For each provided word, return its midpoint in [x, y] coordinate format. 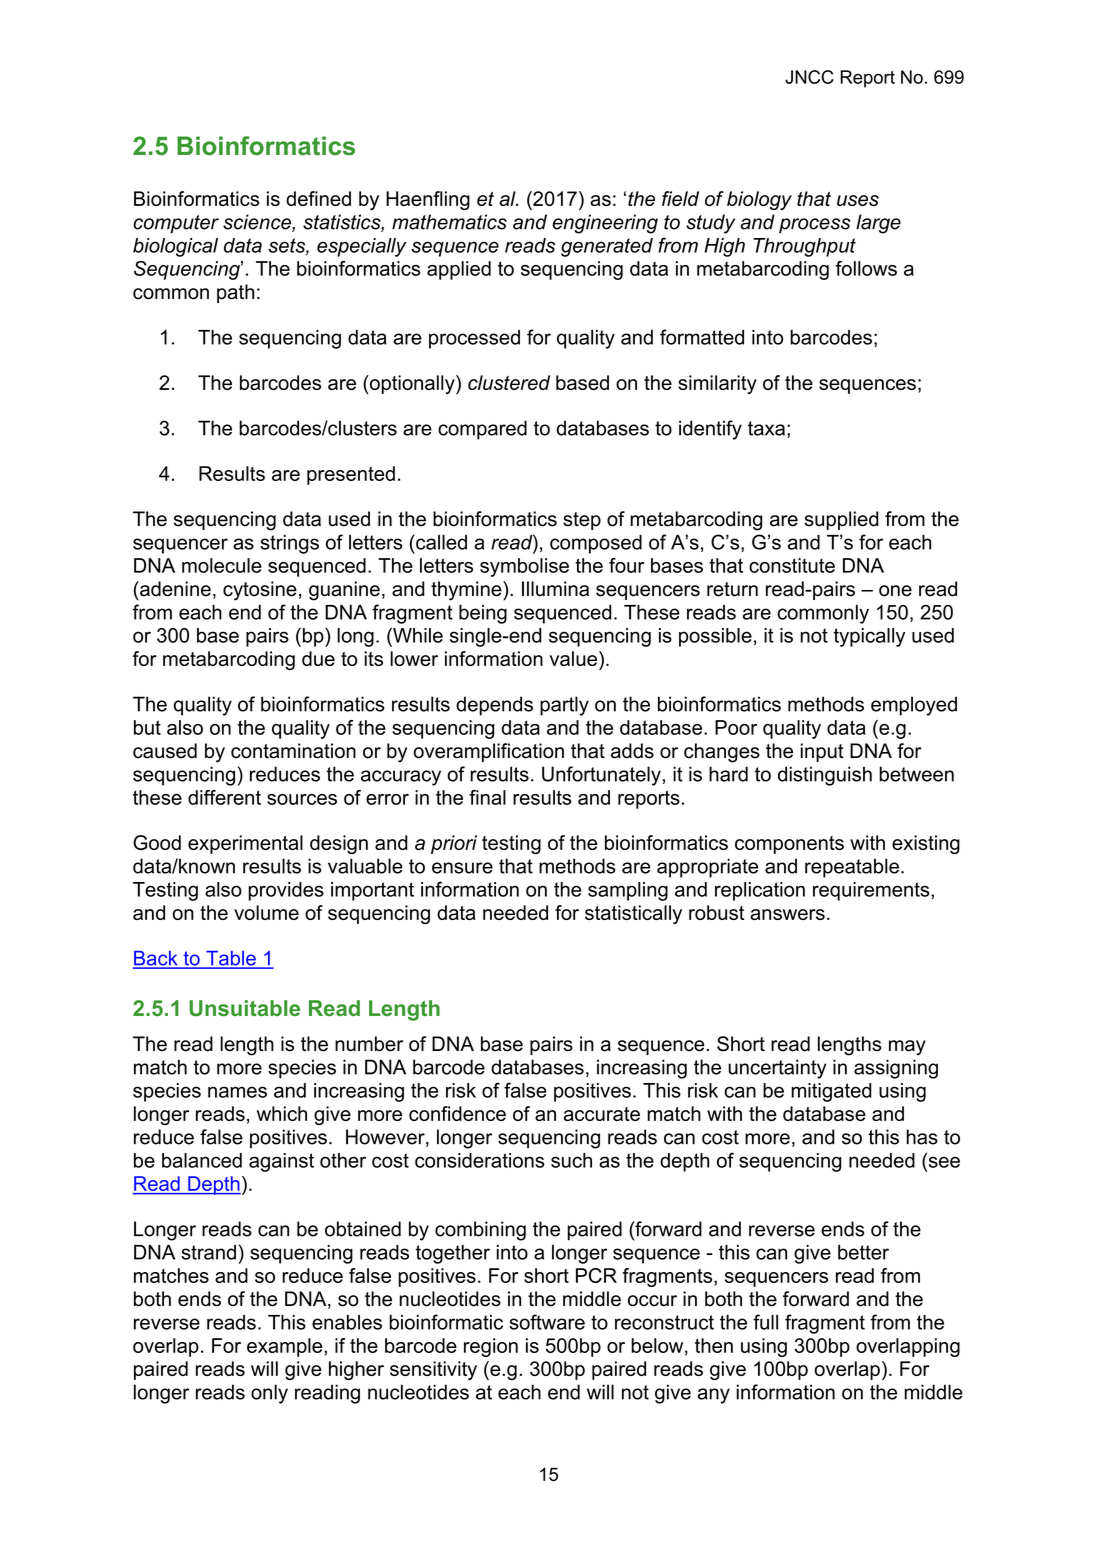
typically [869, 637]
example [286, 1347]
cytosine [260, 591]
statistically [633, 914]
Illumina [555, 589]
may [907, 1048]
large [878, 224]
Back [156, 959]
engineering [605, 224]
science [258, 223]
